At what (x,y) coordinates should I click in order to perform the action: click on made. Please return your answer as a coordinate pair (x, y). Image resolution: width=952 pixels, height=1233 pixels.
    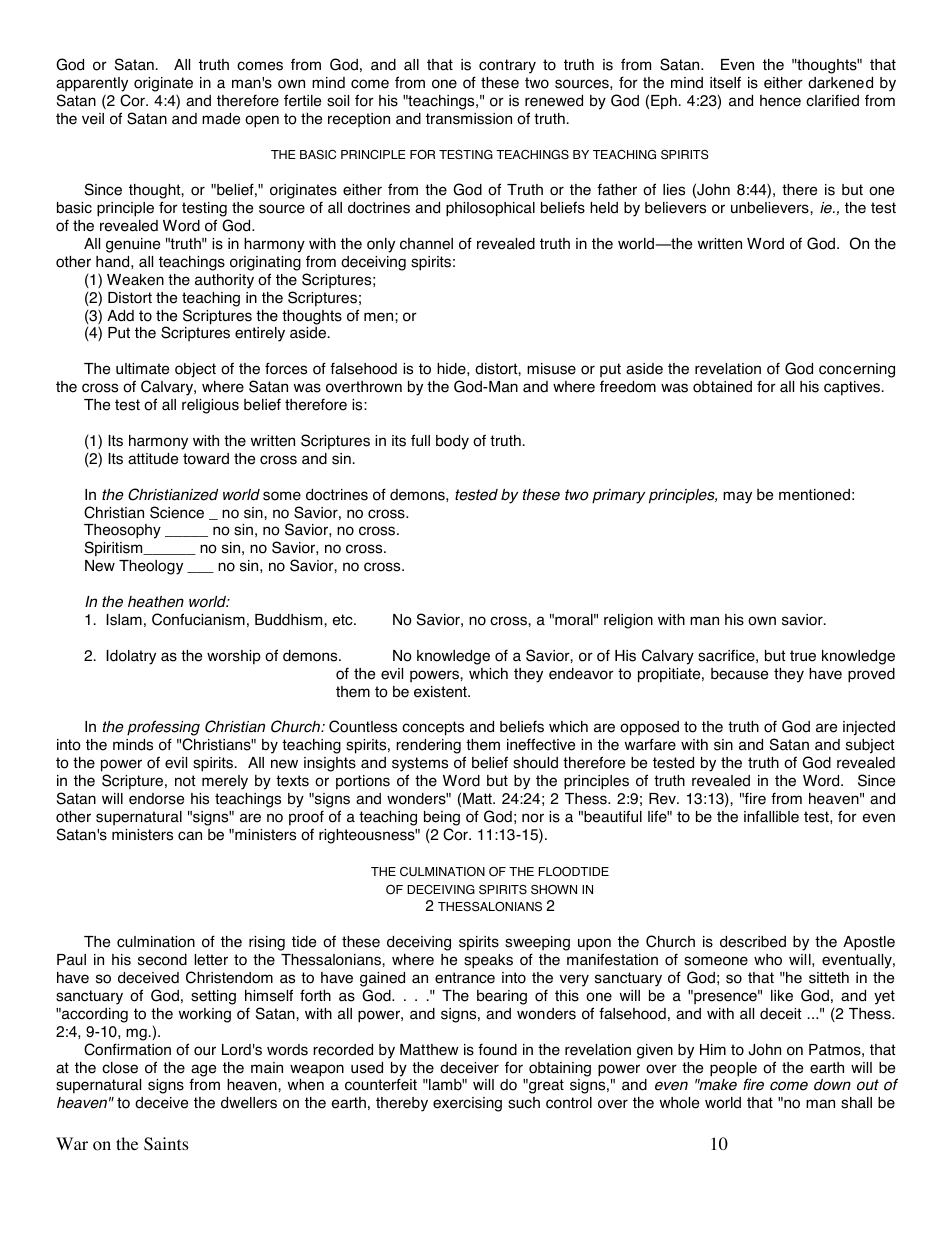
    Looking at the image, I should click on (221, 119).
